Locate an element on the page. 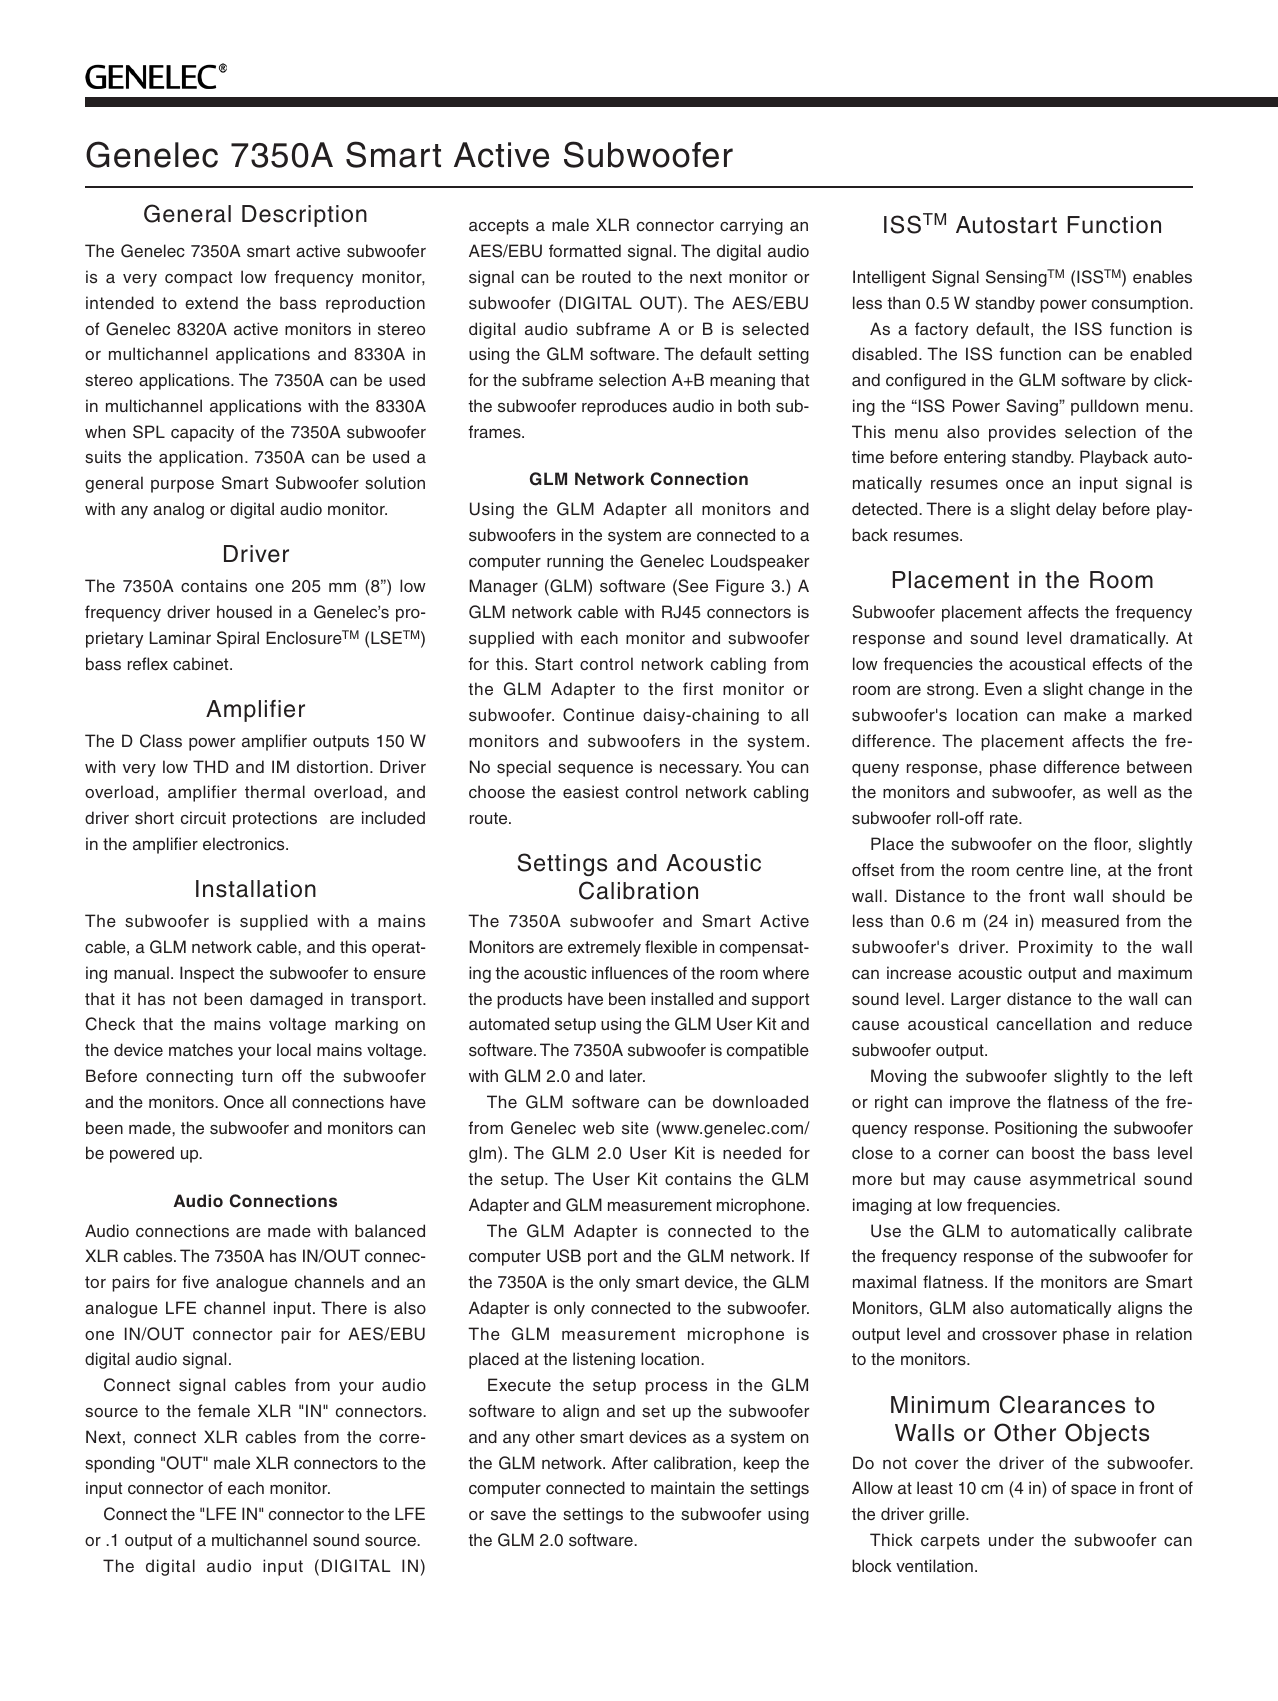 This image has height=1701, width=1278. asymmetrical is located at coordinates (1082, 1180).
